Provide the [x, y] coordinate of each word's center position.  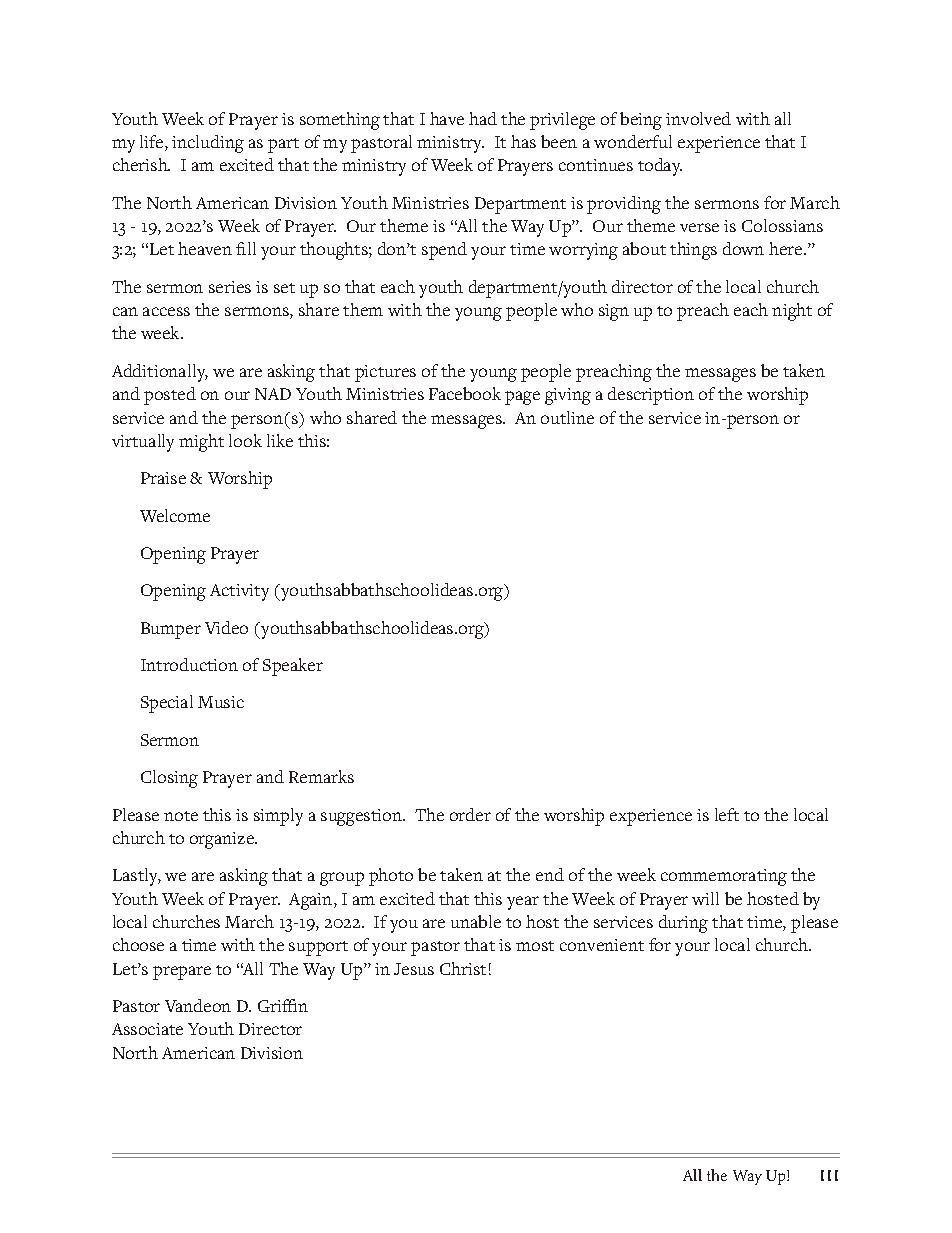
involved [698, 118]
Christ [463, 968]
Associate [147, 1029]
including [208, 144]
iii [829, 1175]
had [483, 118]
